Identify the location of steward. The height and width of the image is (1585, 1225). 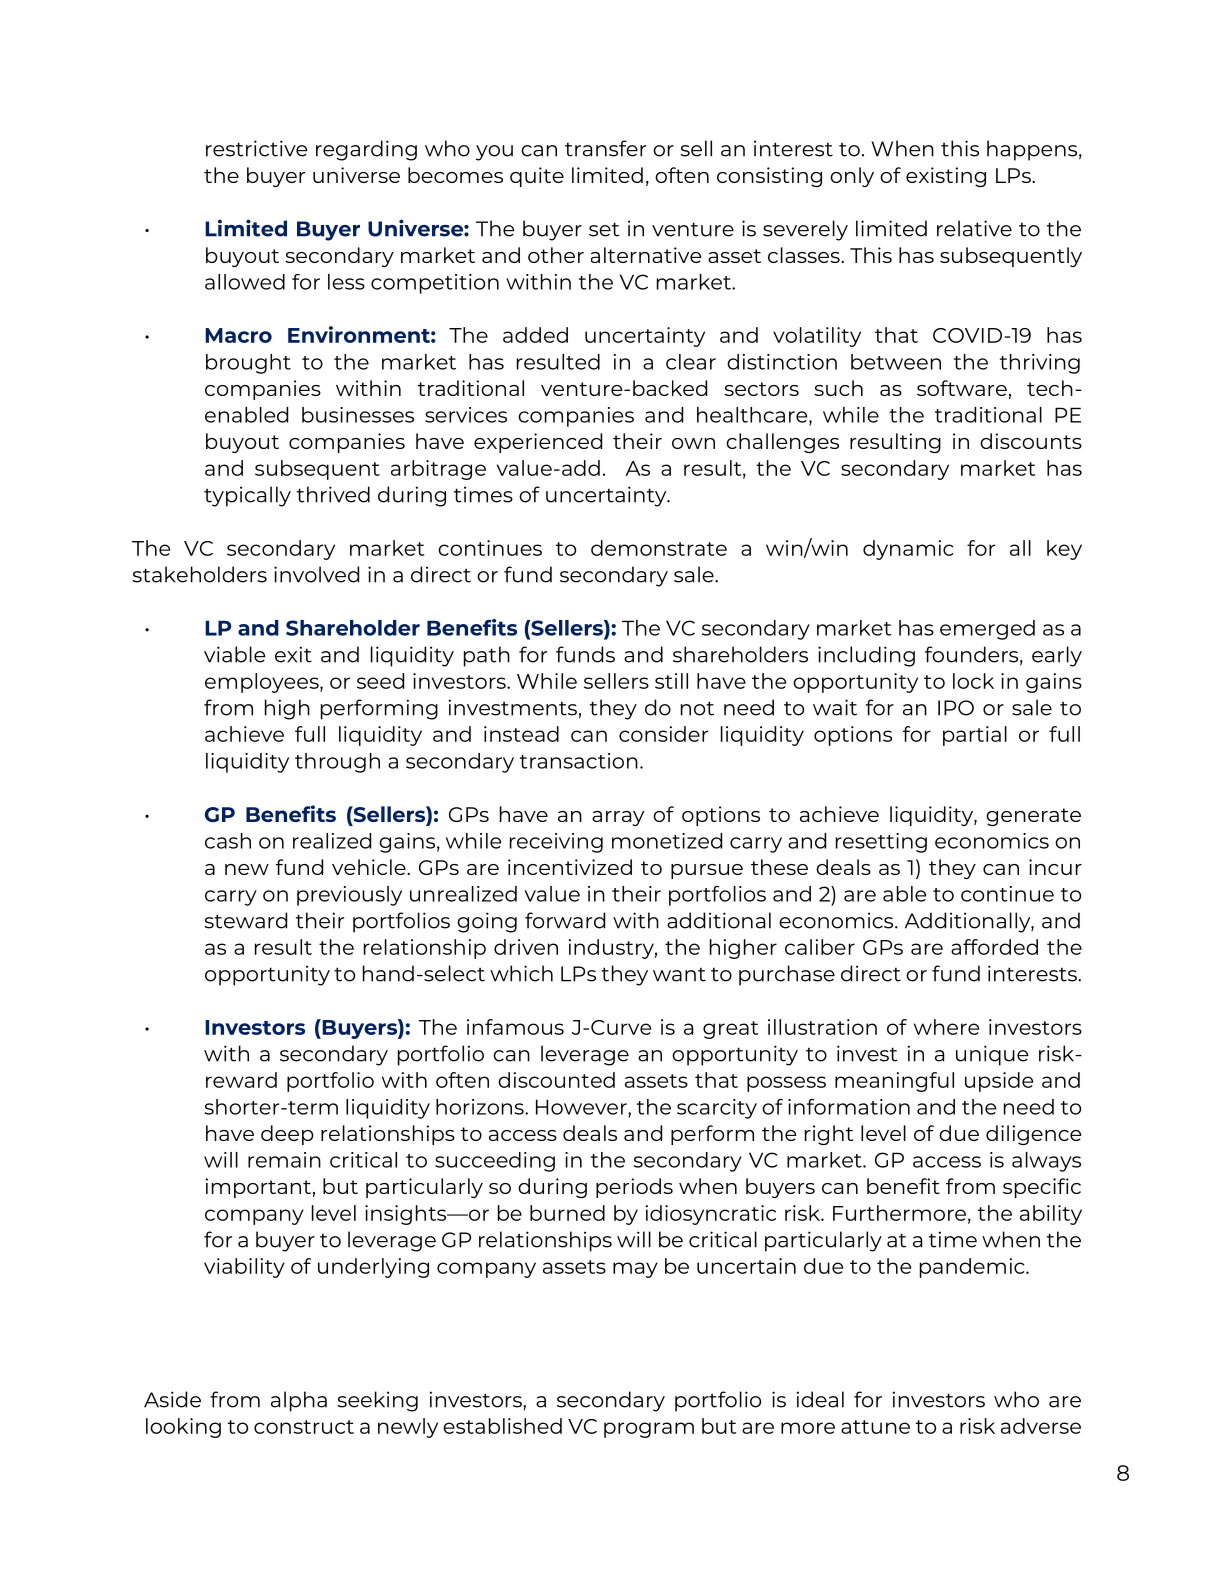
(246, 920).
